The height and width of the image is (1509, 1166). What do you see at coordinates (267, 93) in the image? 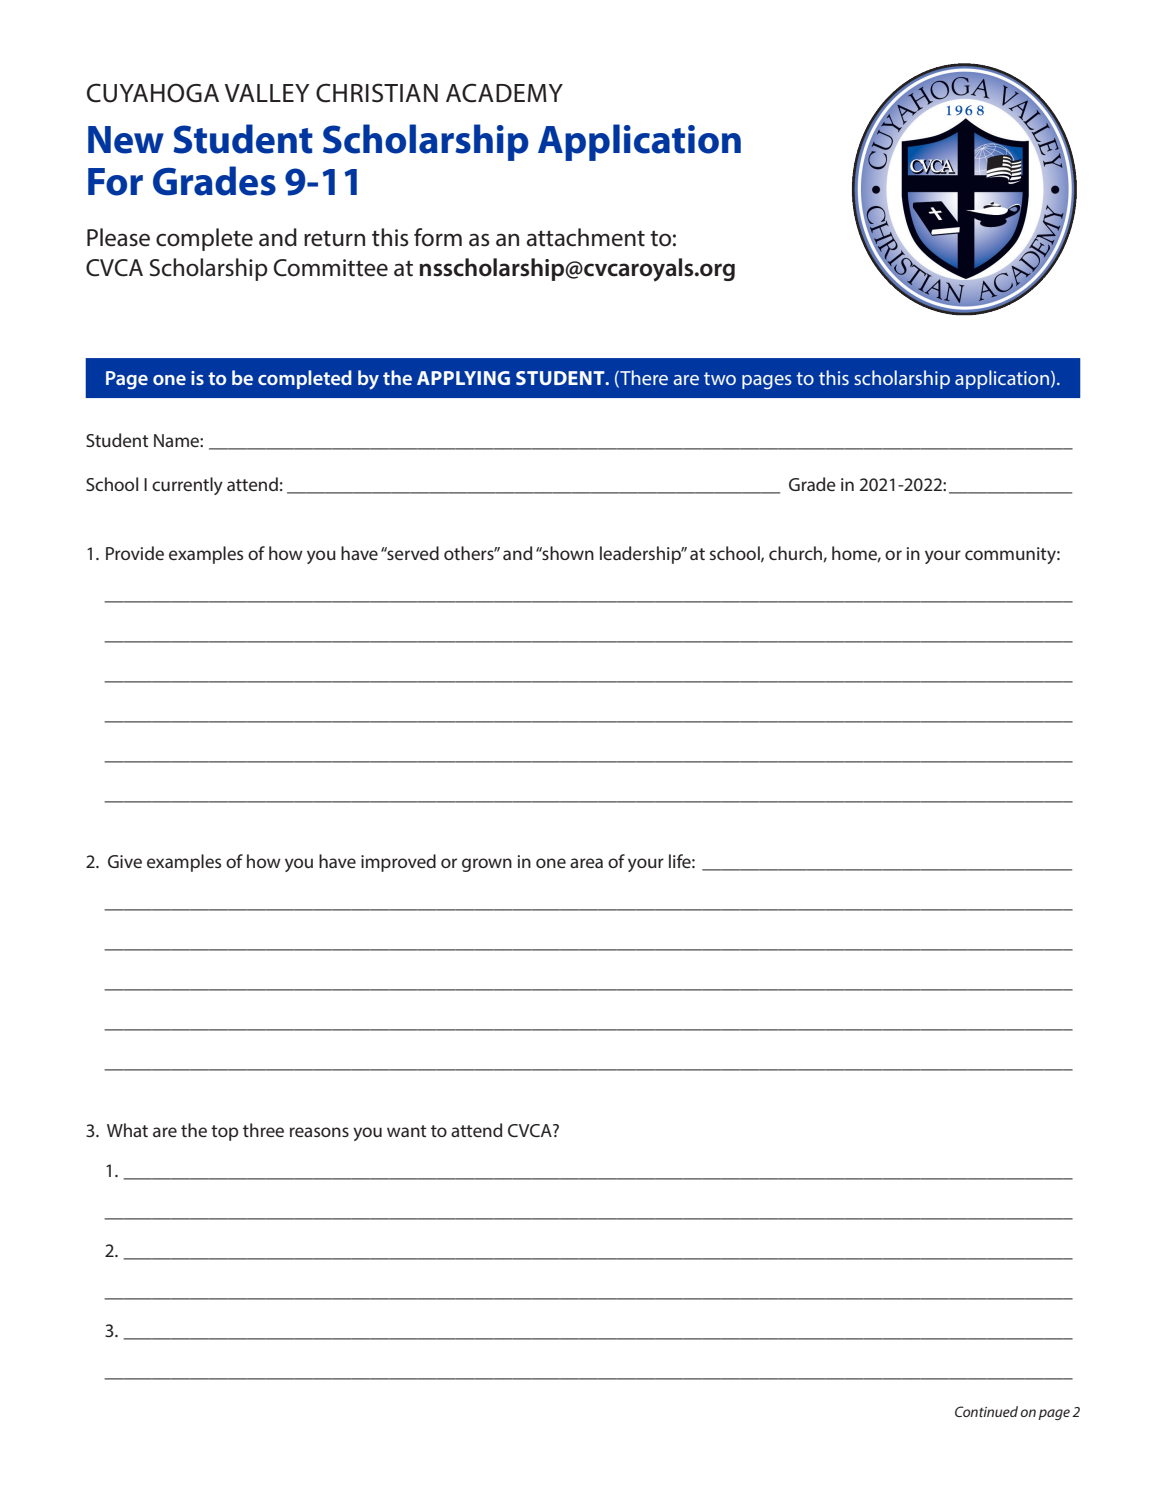
I see `VALLEY` at bounding box center [267, 93].
